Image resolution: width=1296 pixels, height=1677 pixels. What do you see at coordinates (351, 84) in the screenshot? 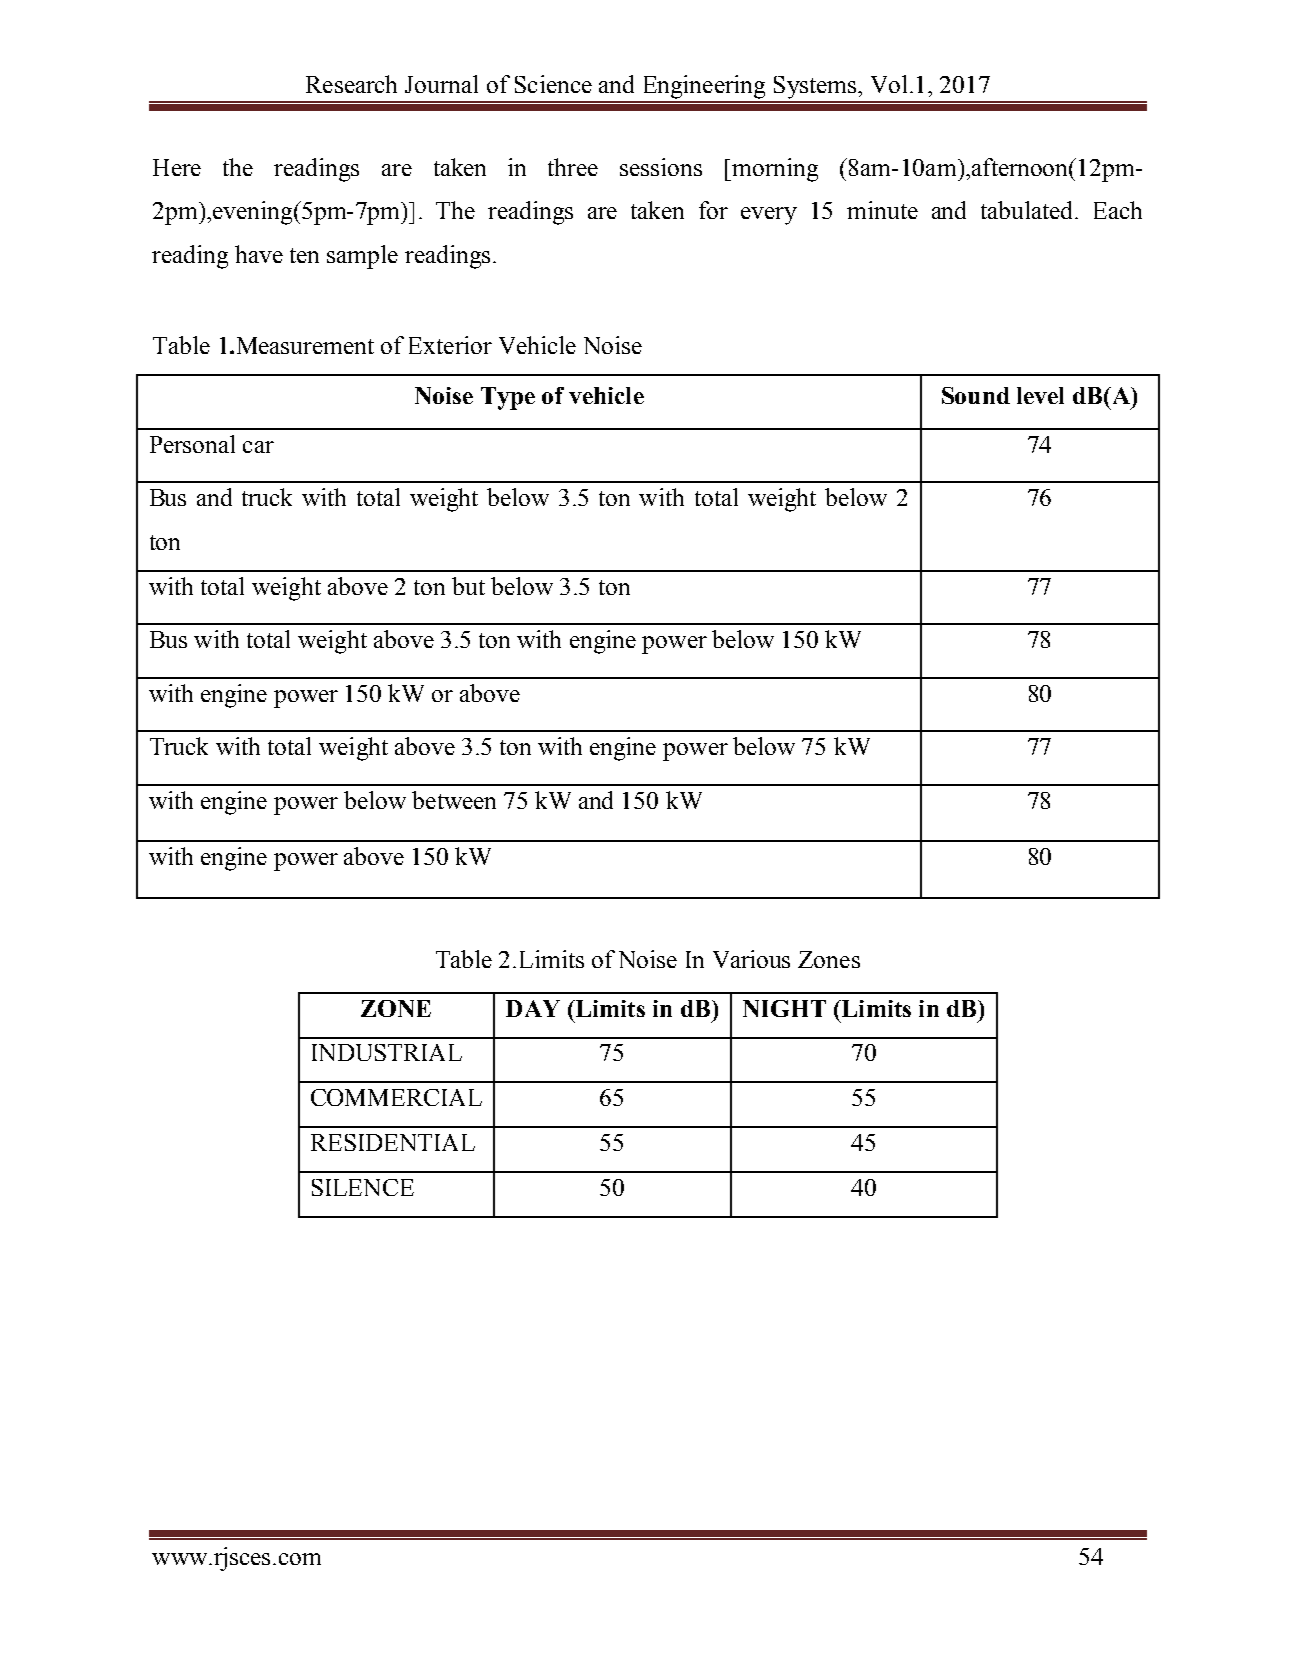
I see `Research` at bounding box center [351, 84].
